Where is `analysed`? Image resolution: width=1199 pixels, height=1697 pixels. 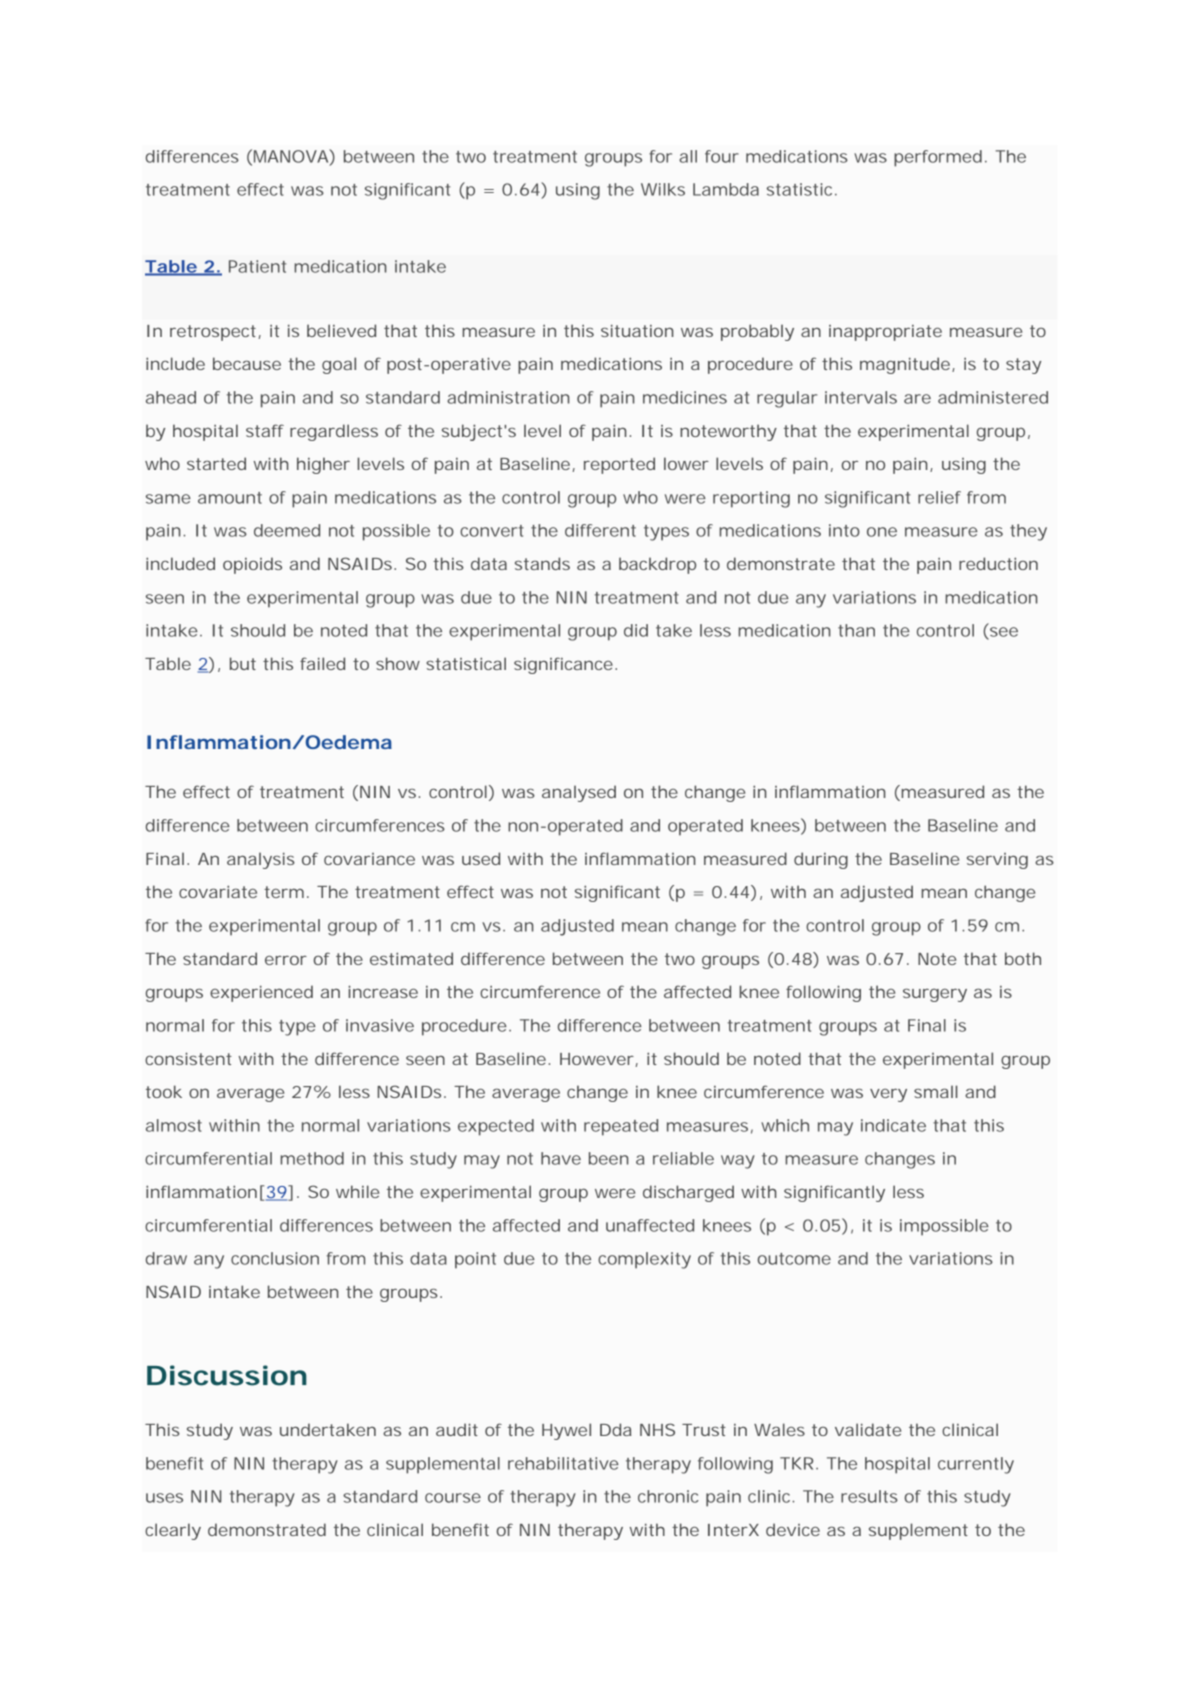 analysed is located at coordinates (579, 793).
